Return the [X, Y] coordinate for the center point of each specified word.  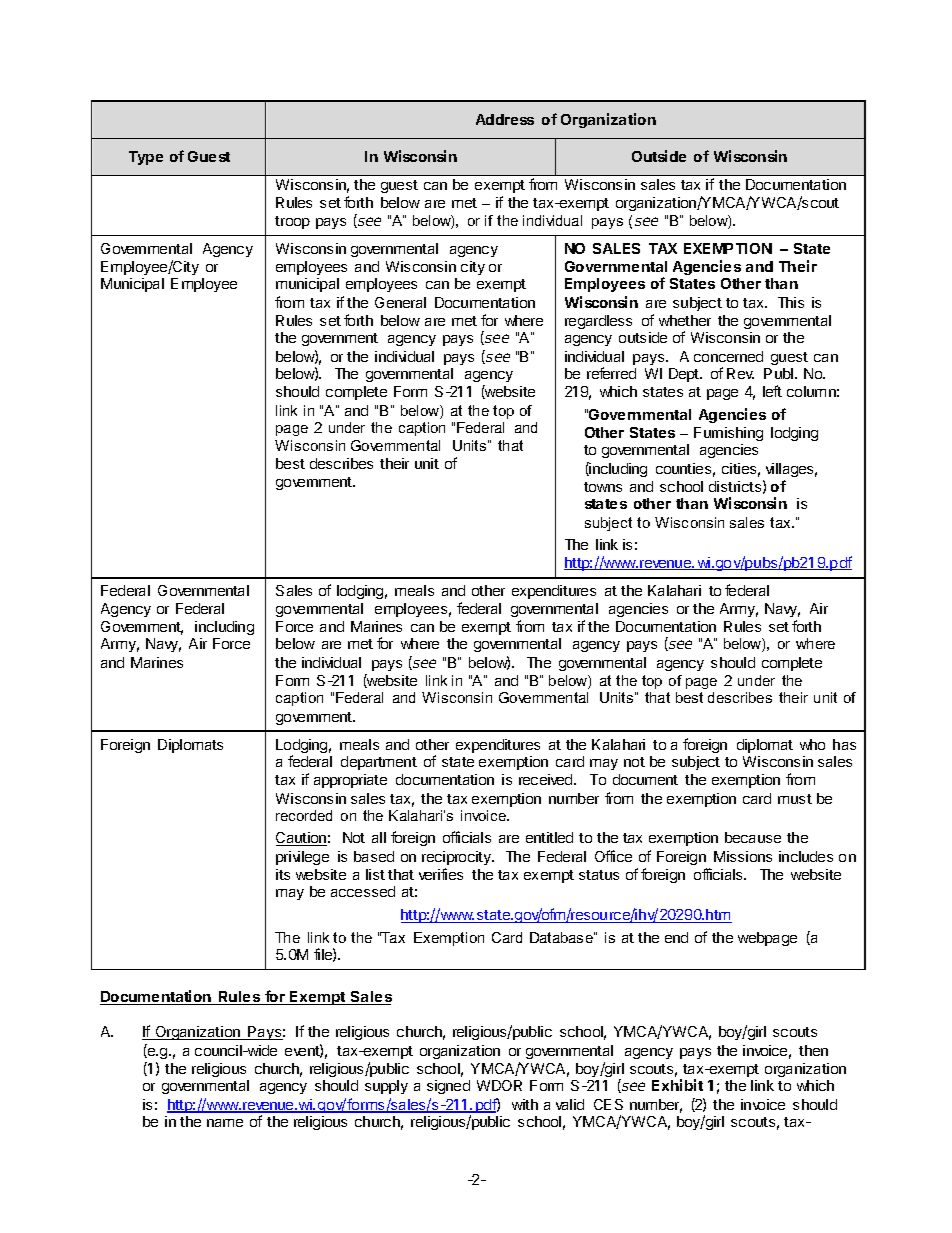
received [547, 779]
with [525, 1104]
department [379, 763]
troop [292, 222]
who [812, 744]
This [791, 302]
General [400, 302]
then [813, 1050]
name [225, 1123]
